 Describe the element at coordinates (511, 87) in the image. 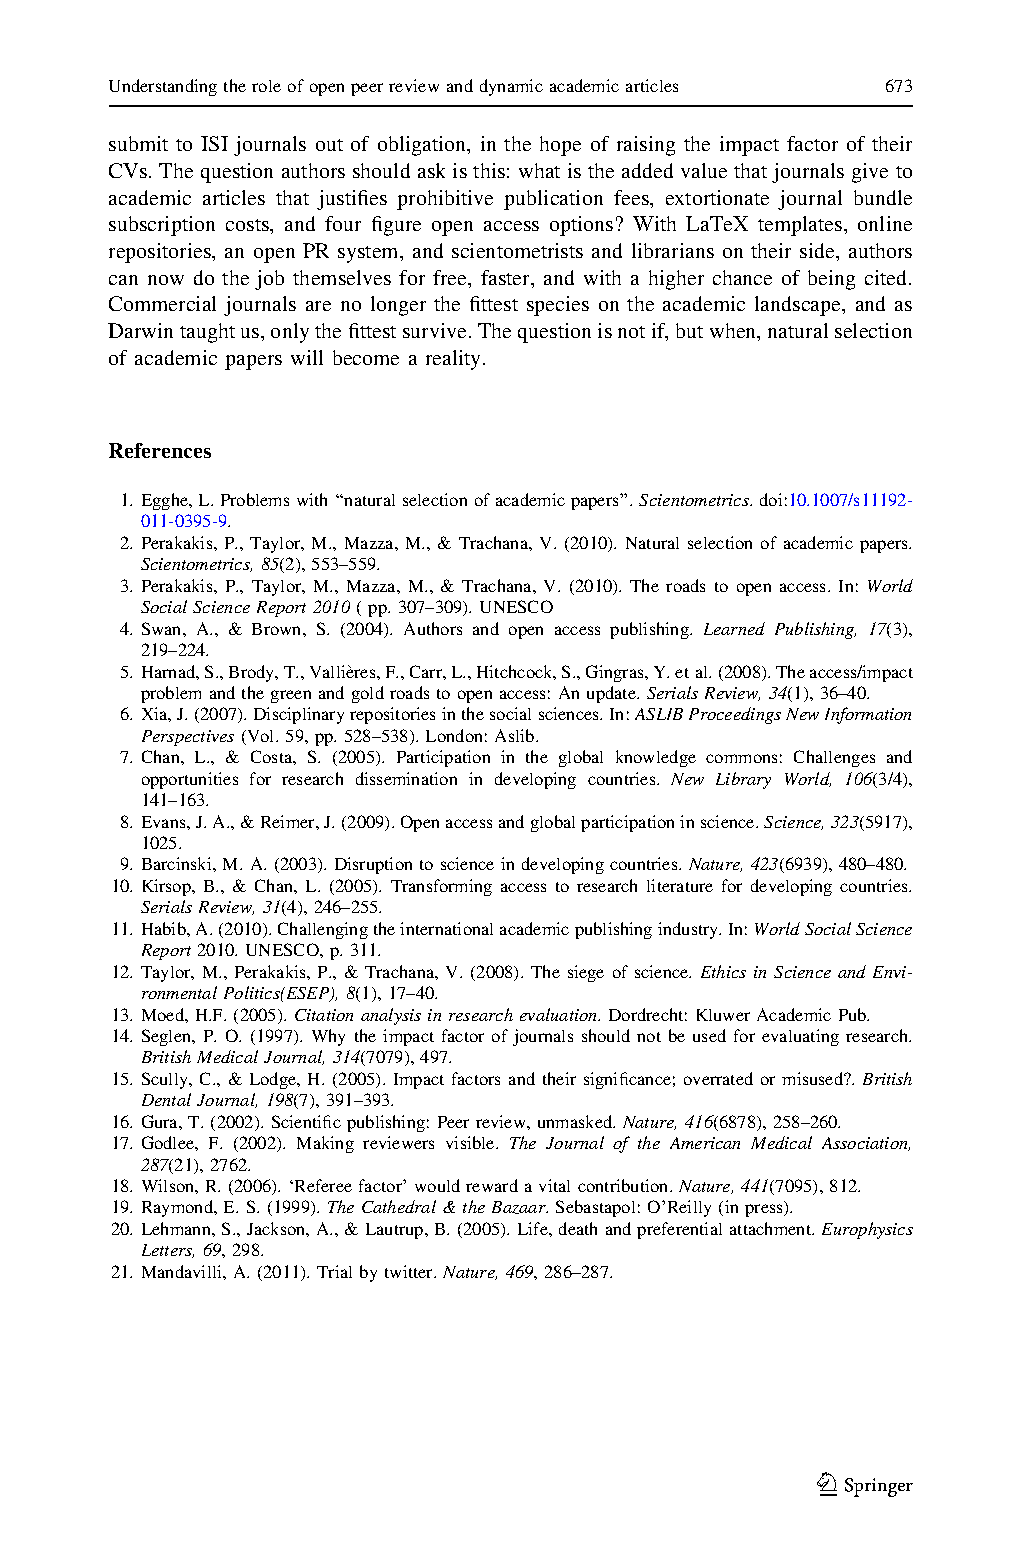

I see `dynamic` at that location.
